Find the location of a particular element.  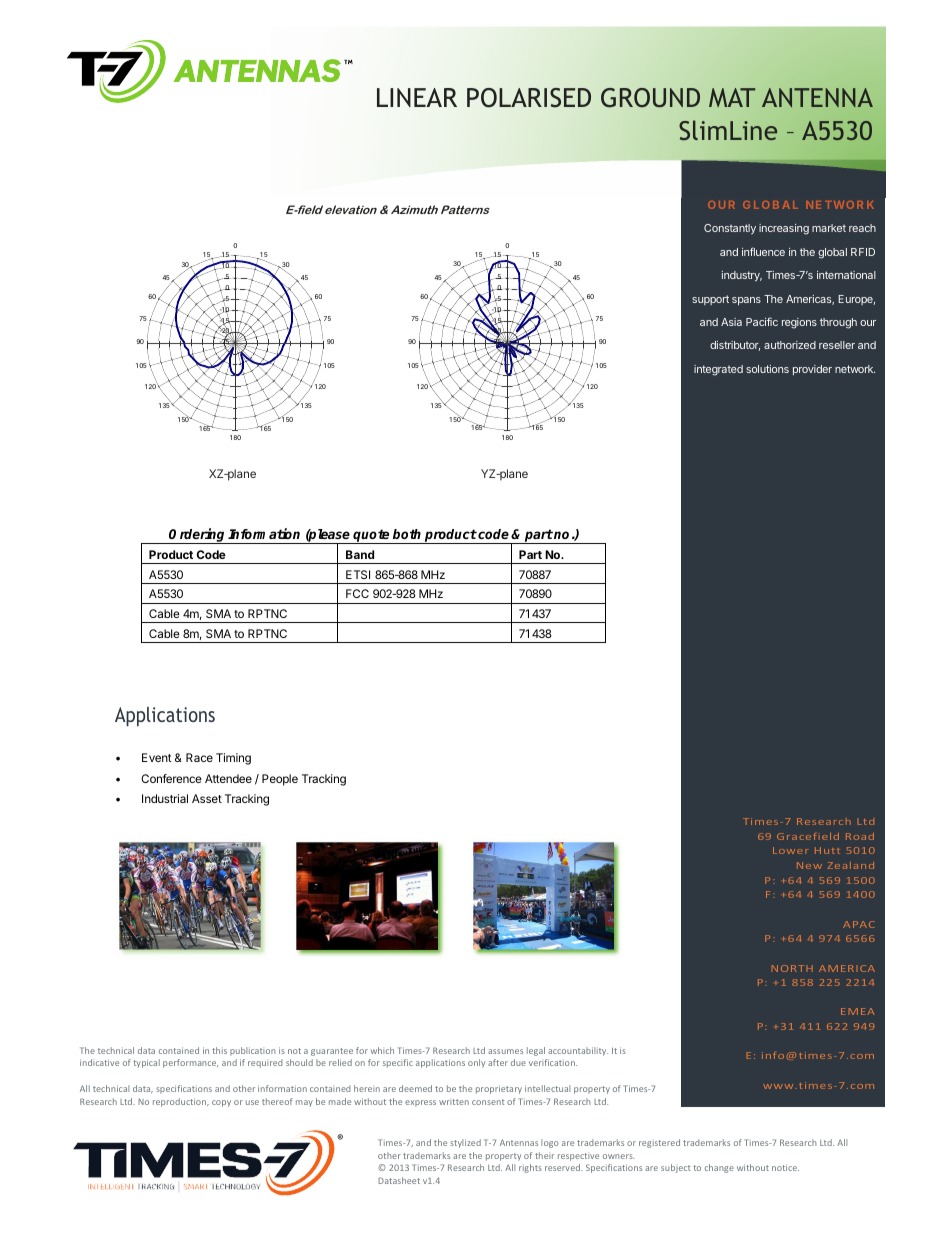

POLARISED is located at coordinates (529, 98).
